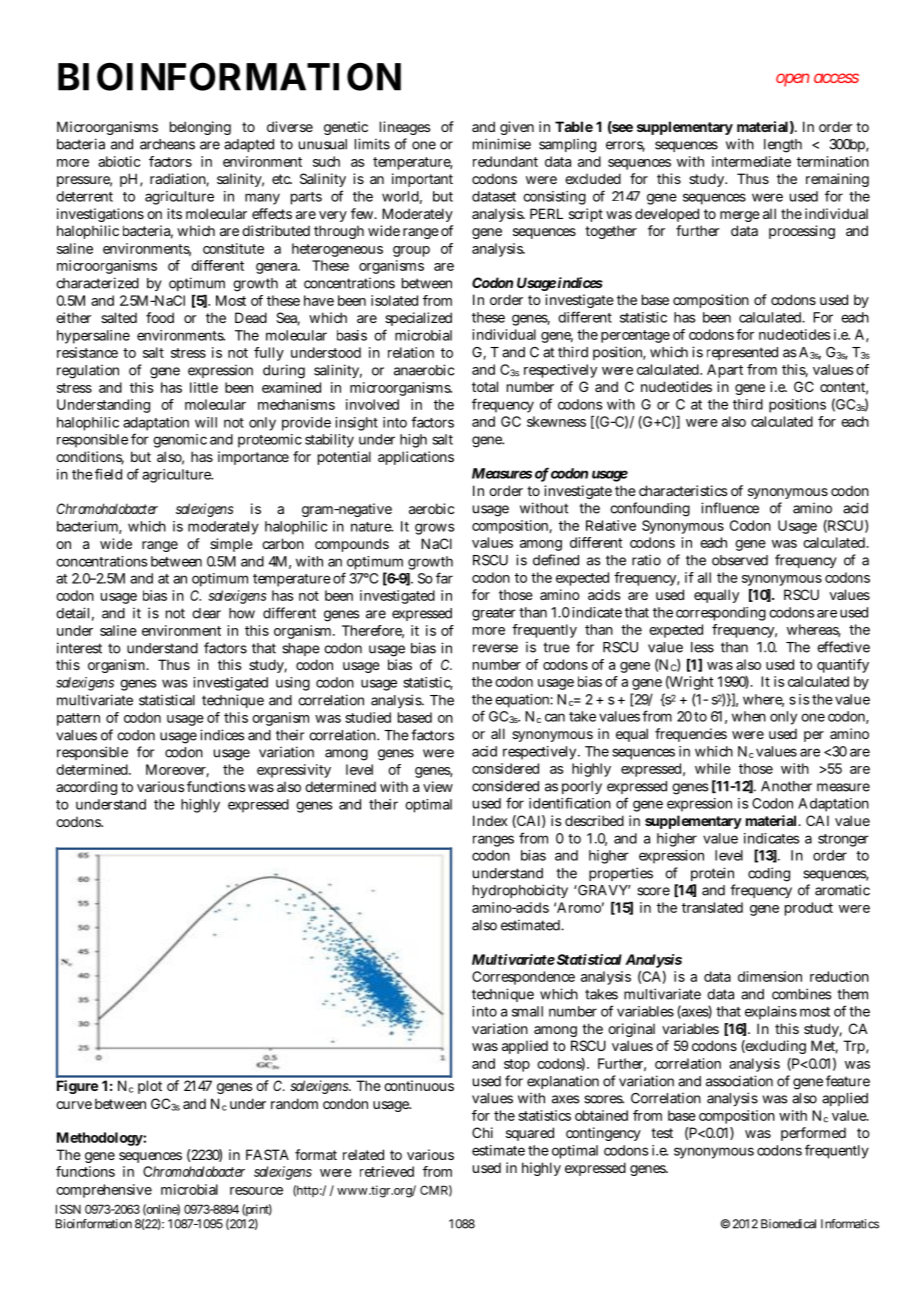  I want to click on food, so click(160, 317).
